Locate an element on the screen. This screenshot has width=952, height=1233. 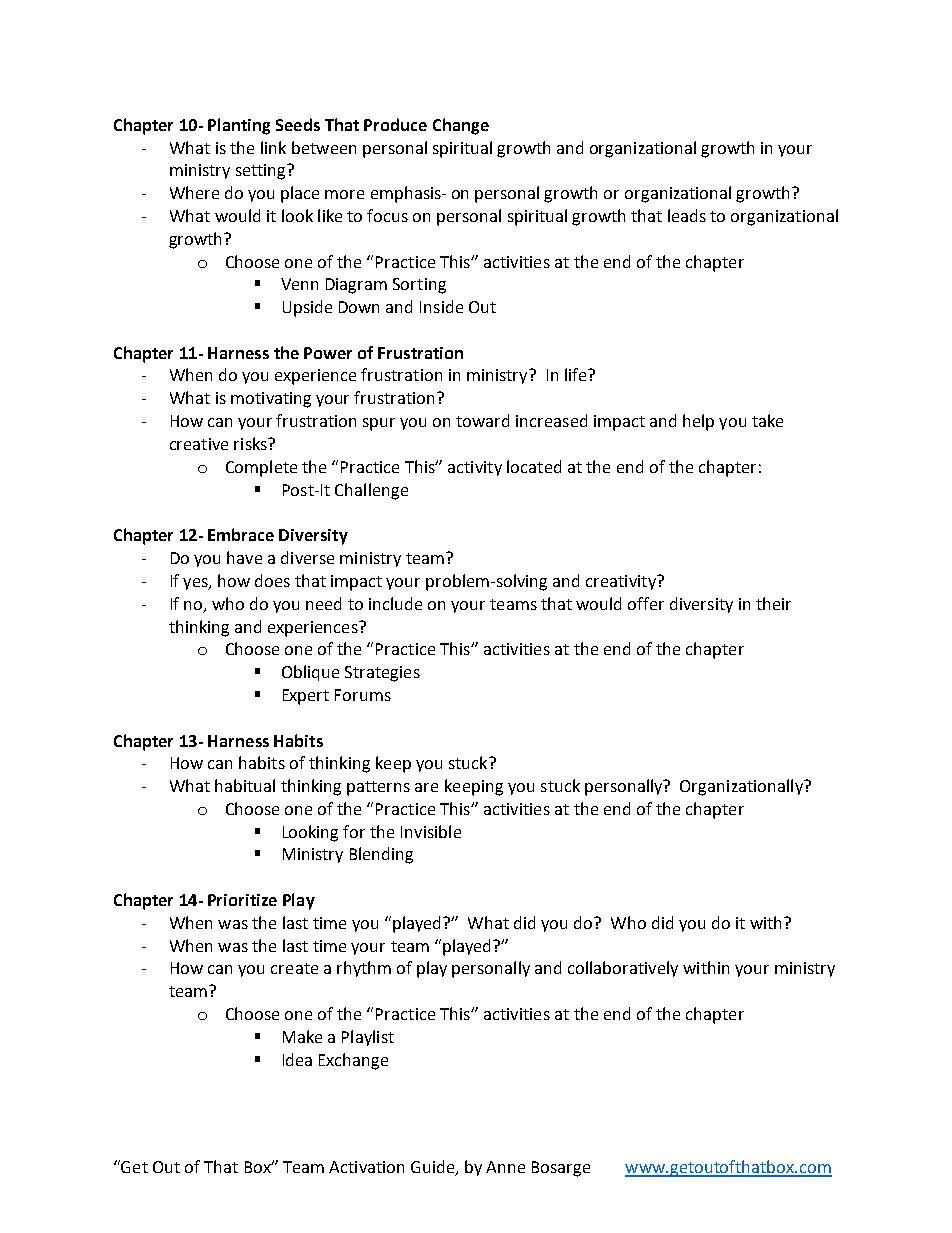
leads is located at coordinates (687, 215).
